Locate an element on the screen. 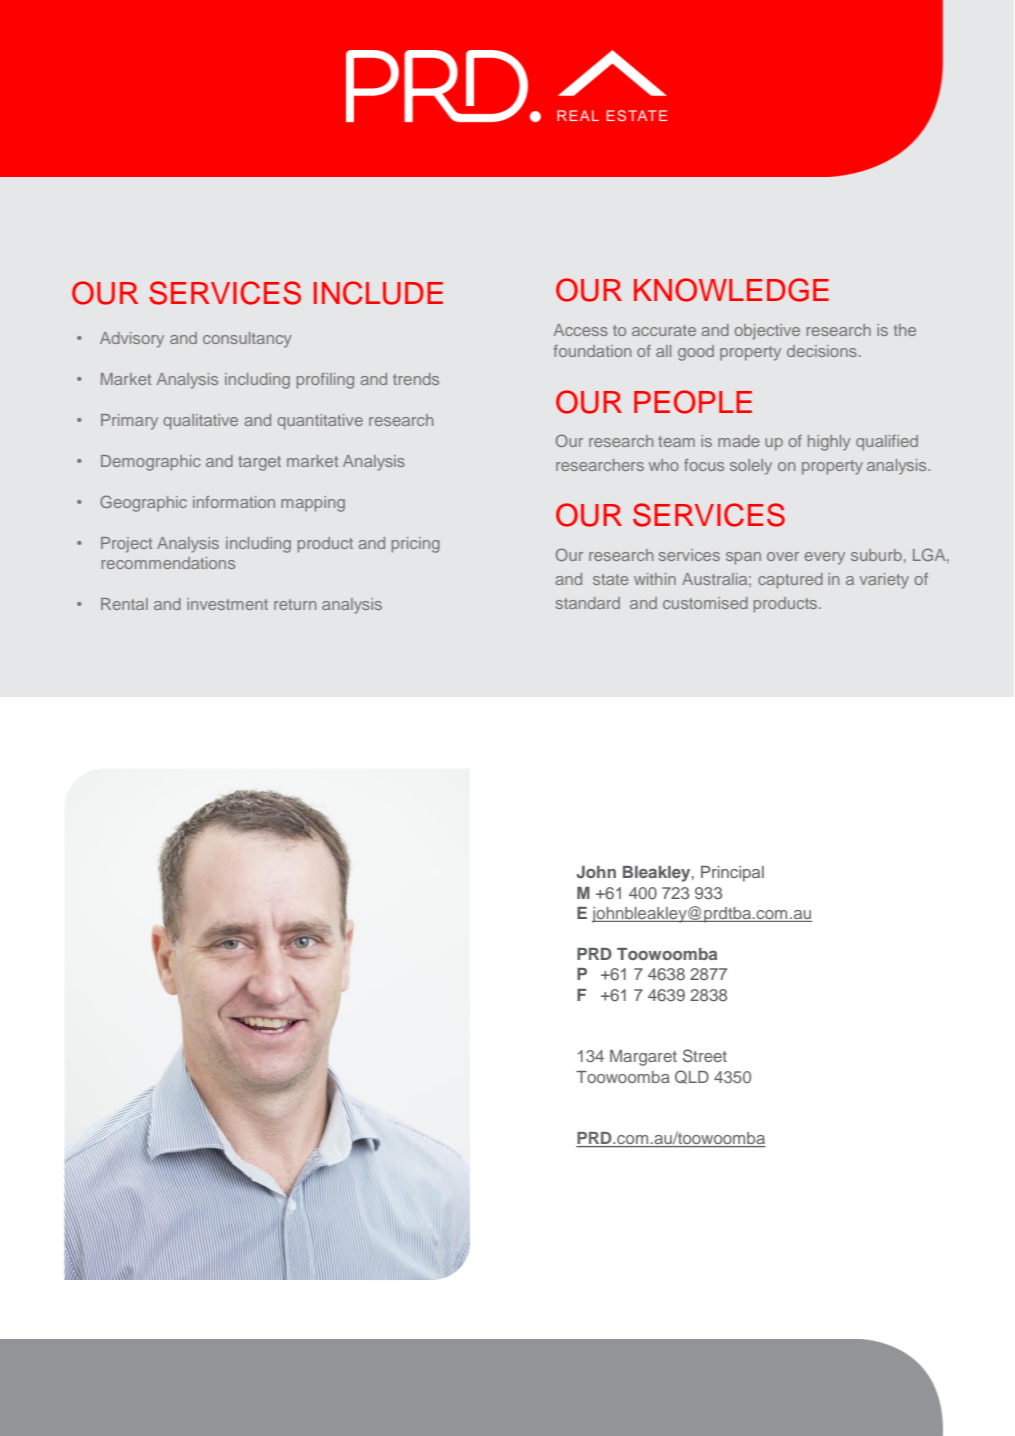 This screenshot has height=1436, width=1015. return is located at coordinates (295, 604).
